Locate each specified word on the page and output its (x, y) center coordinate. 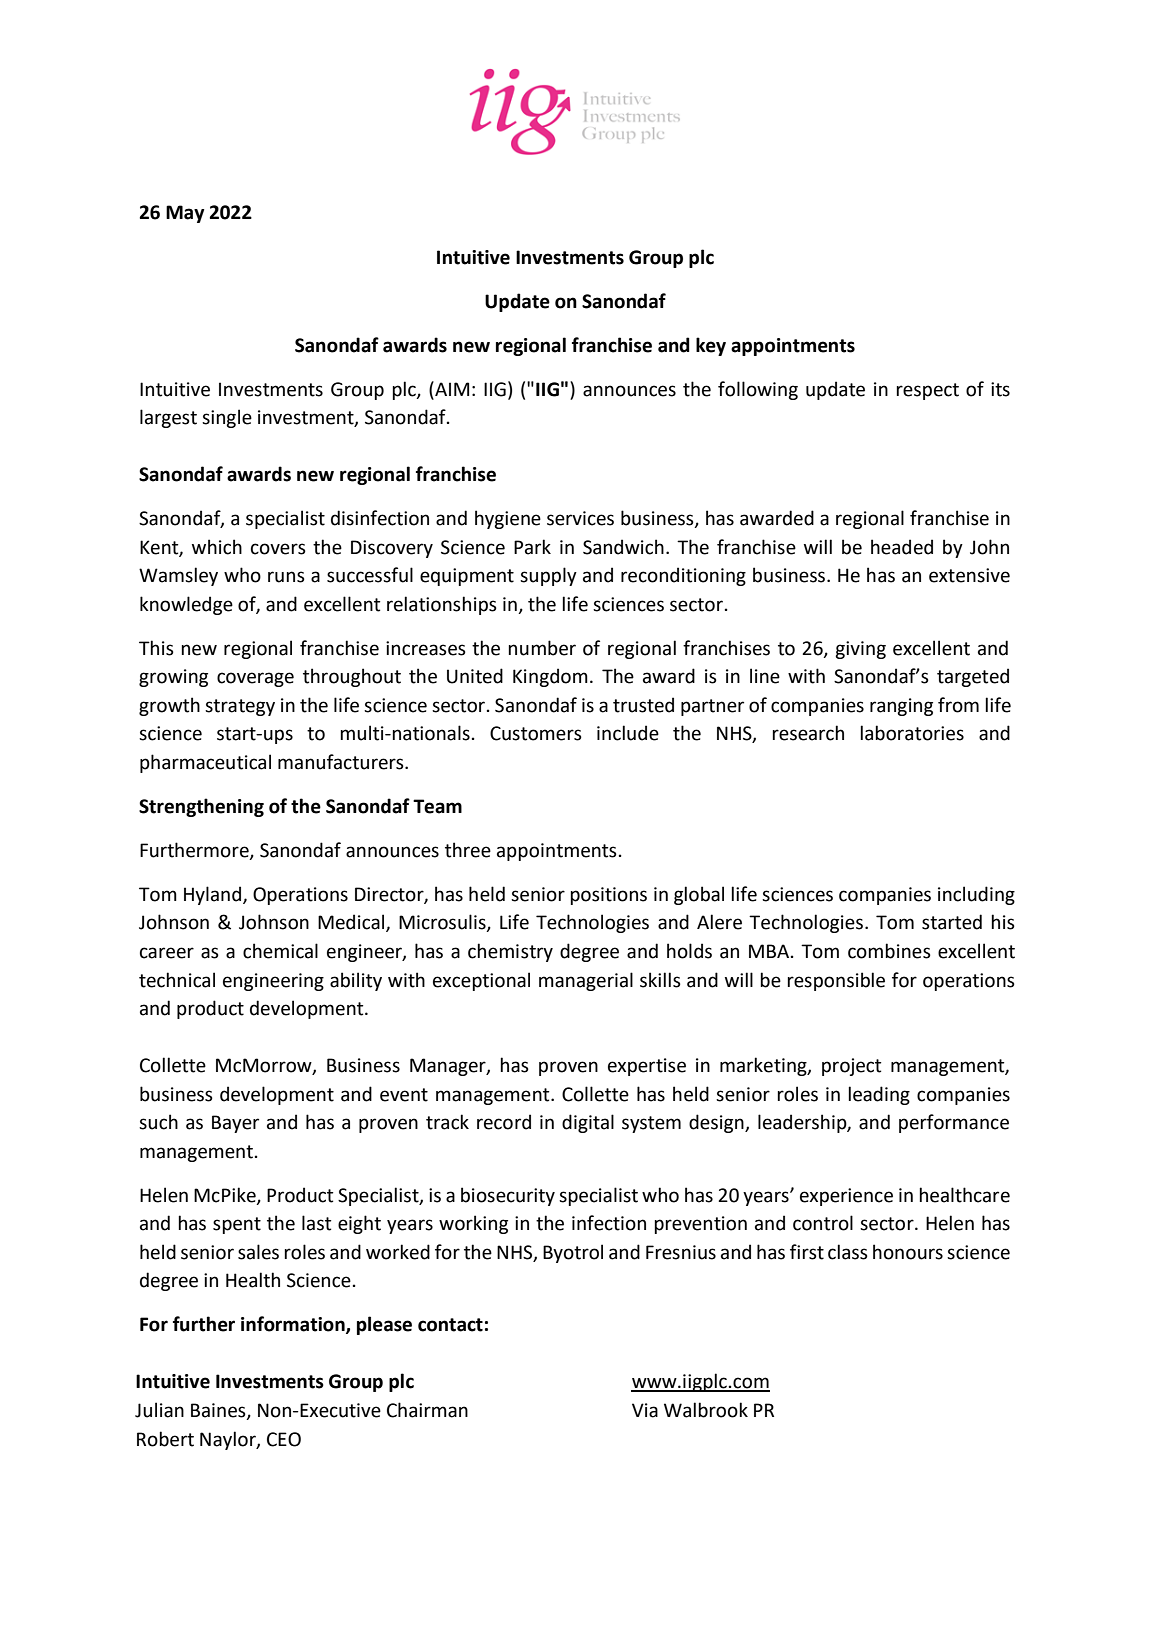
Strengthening (201, 807)
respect (927, 391)
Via (645, 1410)
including (976, 895)
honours (908, 1252)
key (711, 346)
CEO (284, 1439)
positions (608, 896)
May (185, 214)
